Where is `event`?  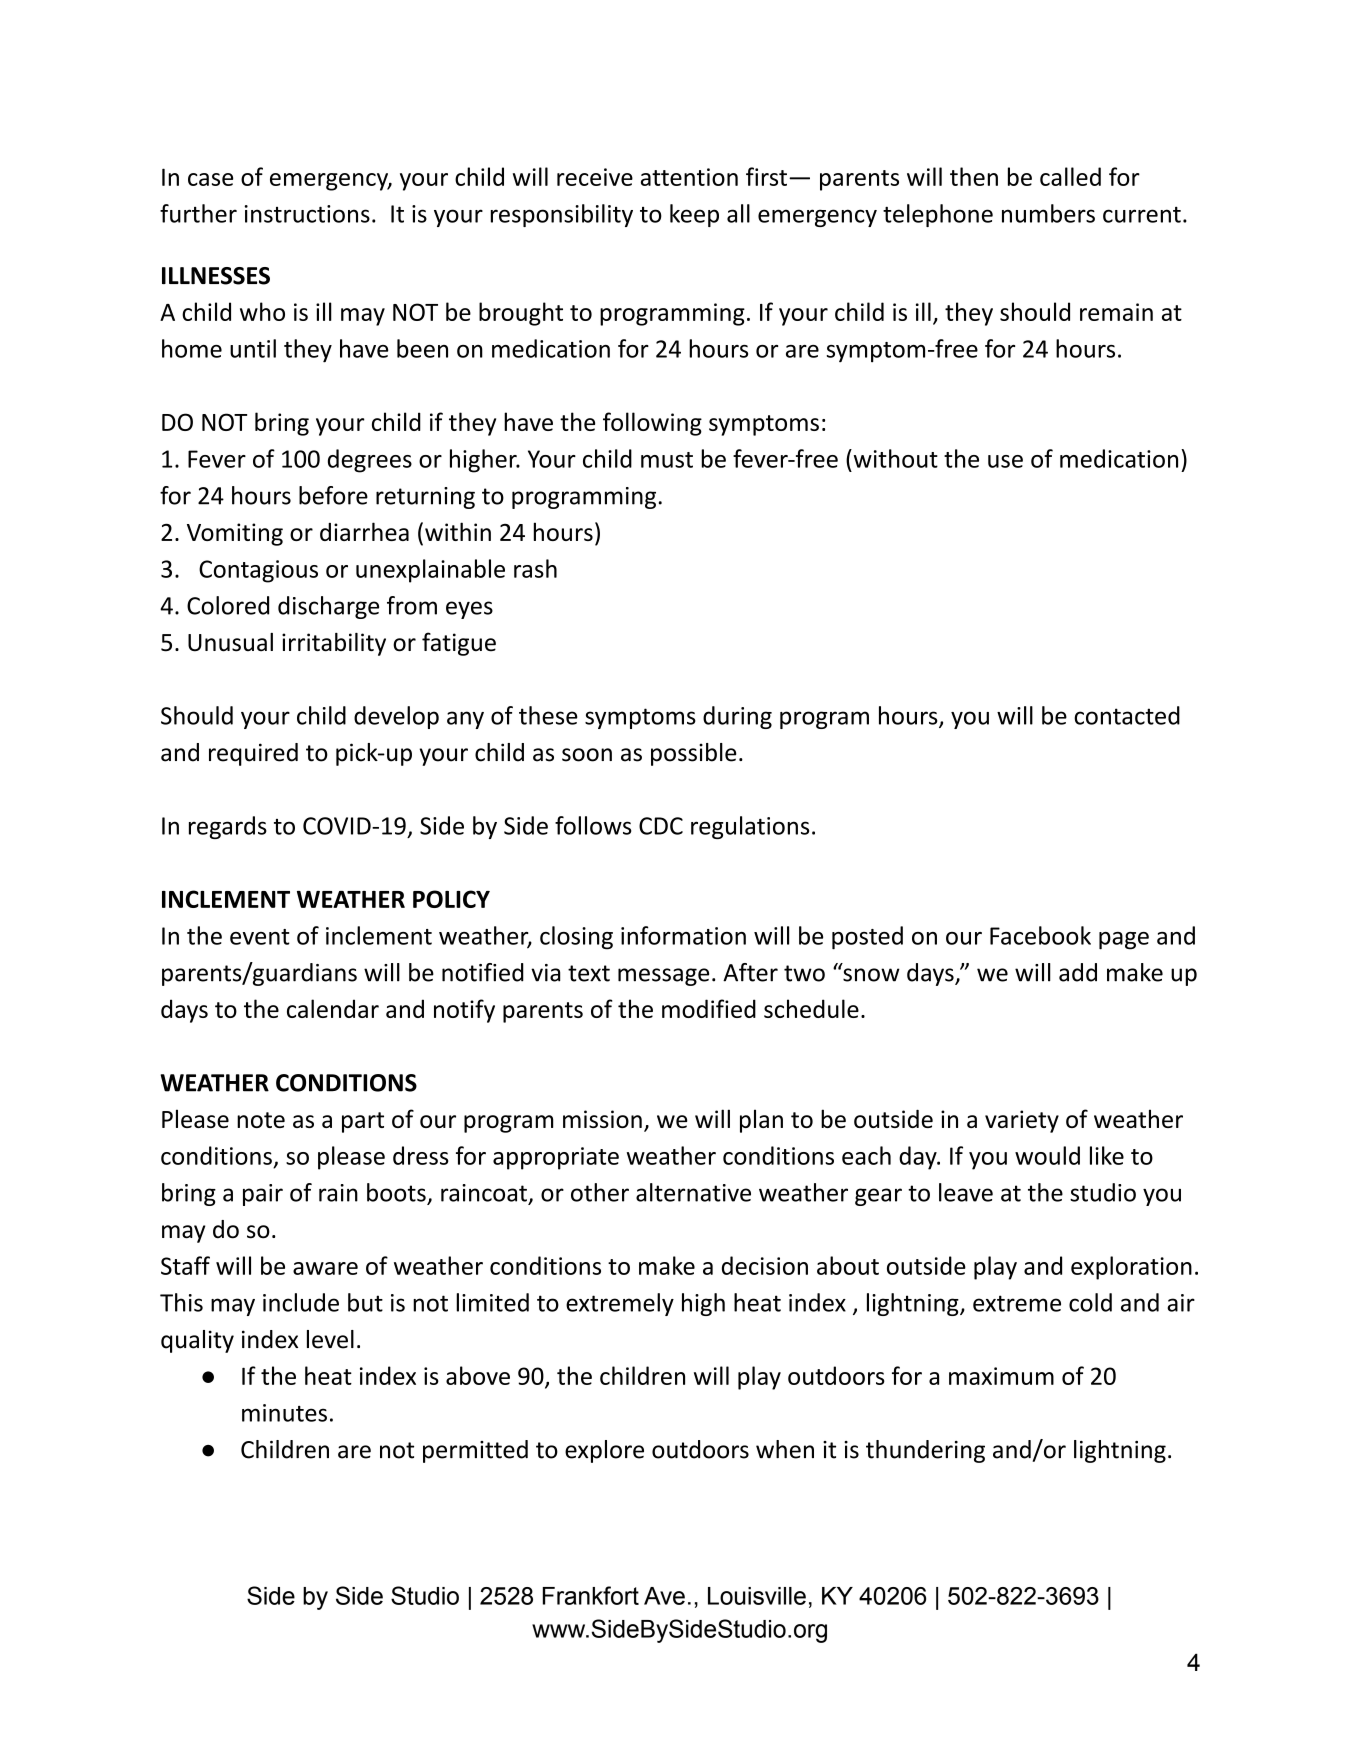 event is located at coordinates (260, 937).
